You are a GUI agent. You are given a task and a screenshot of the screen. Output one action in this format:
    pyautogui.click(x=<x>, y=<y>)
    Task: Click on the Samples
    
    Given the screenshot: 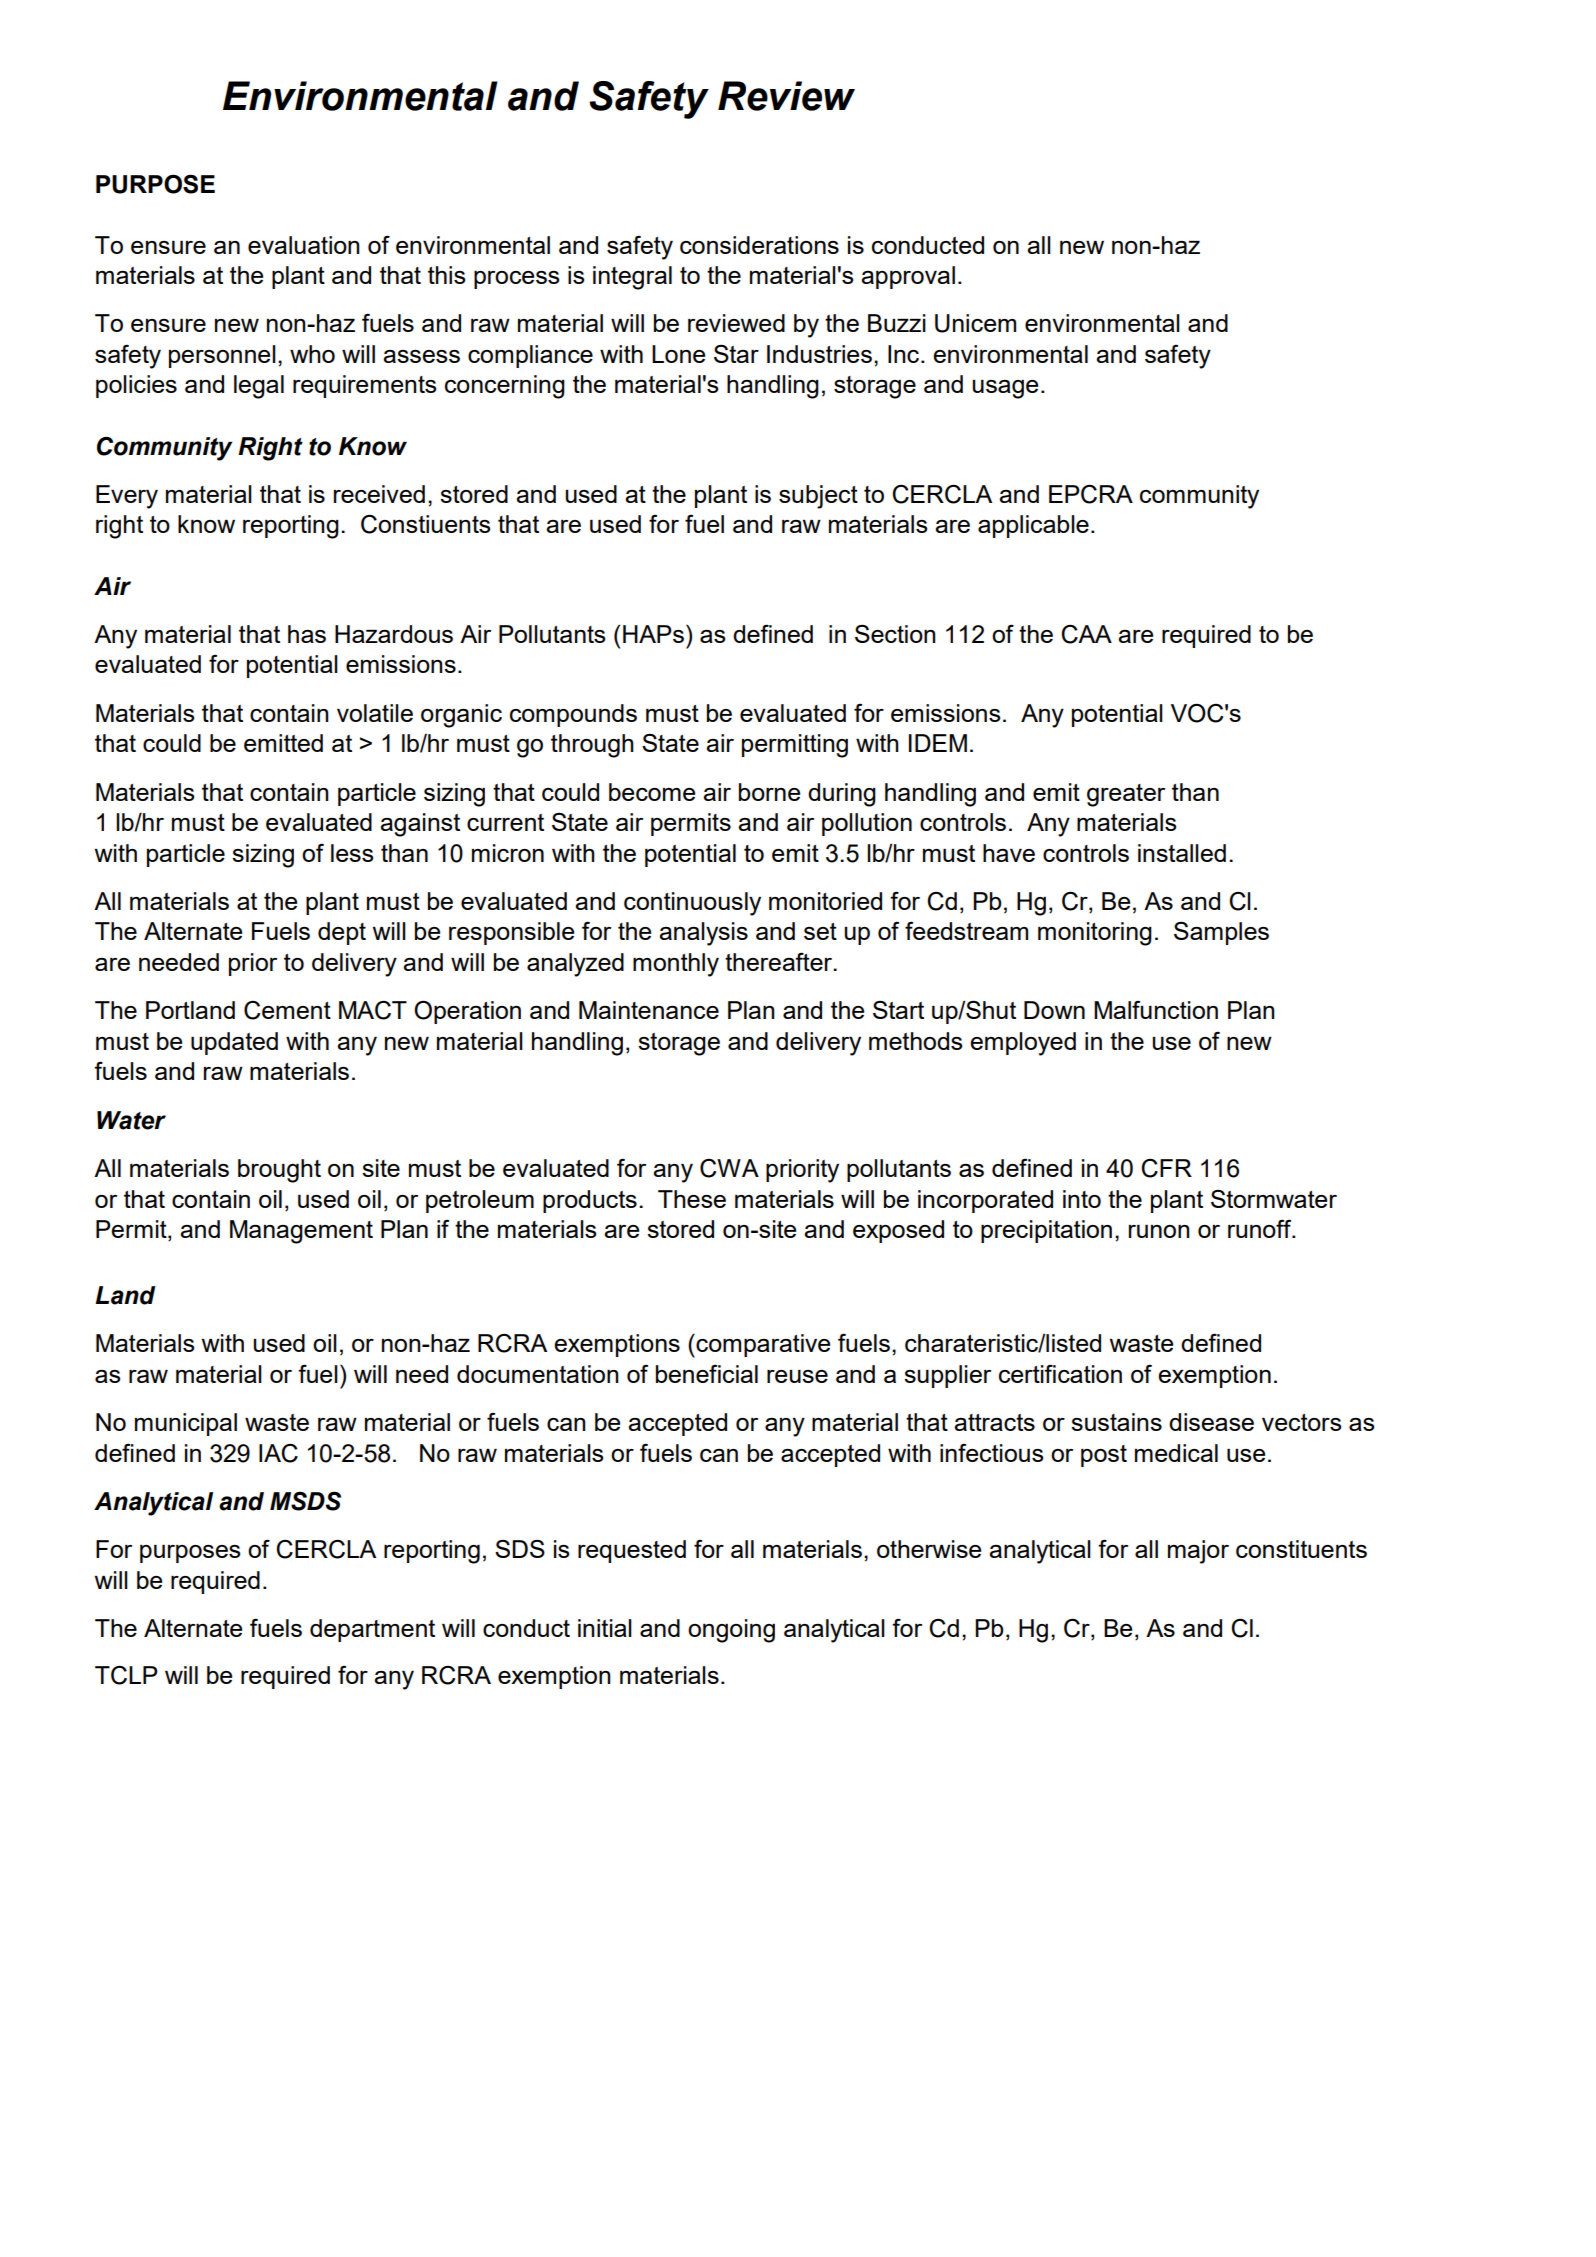 What is the action you would take?
    pyautogui.click(x=1221, y=933)
